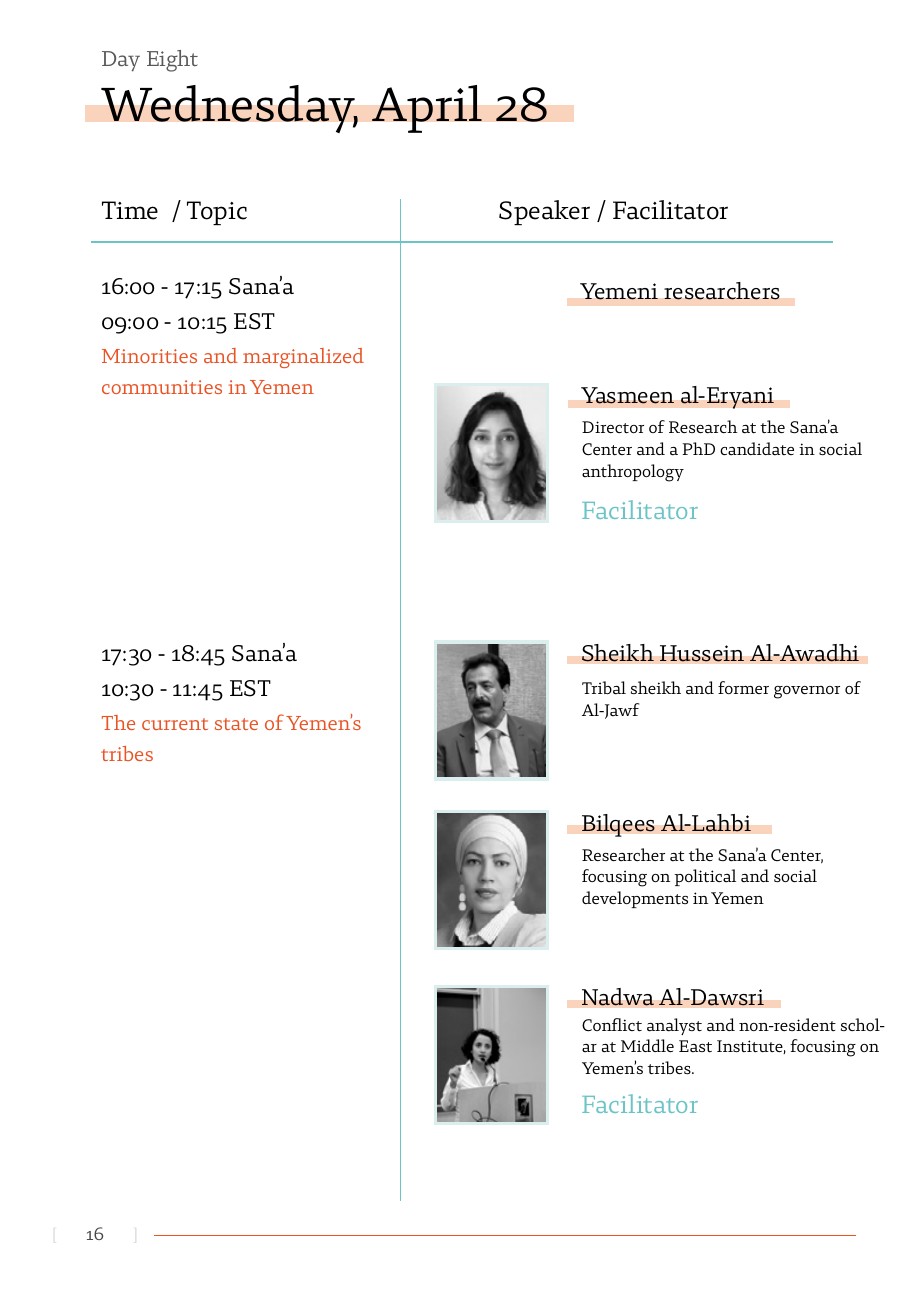  I want to click on anthropology, so click(633, 473).
